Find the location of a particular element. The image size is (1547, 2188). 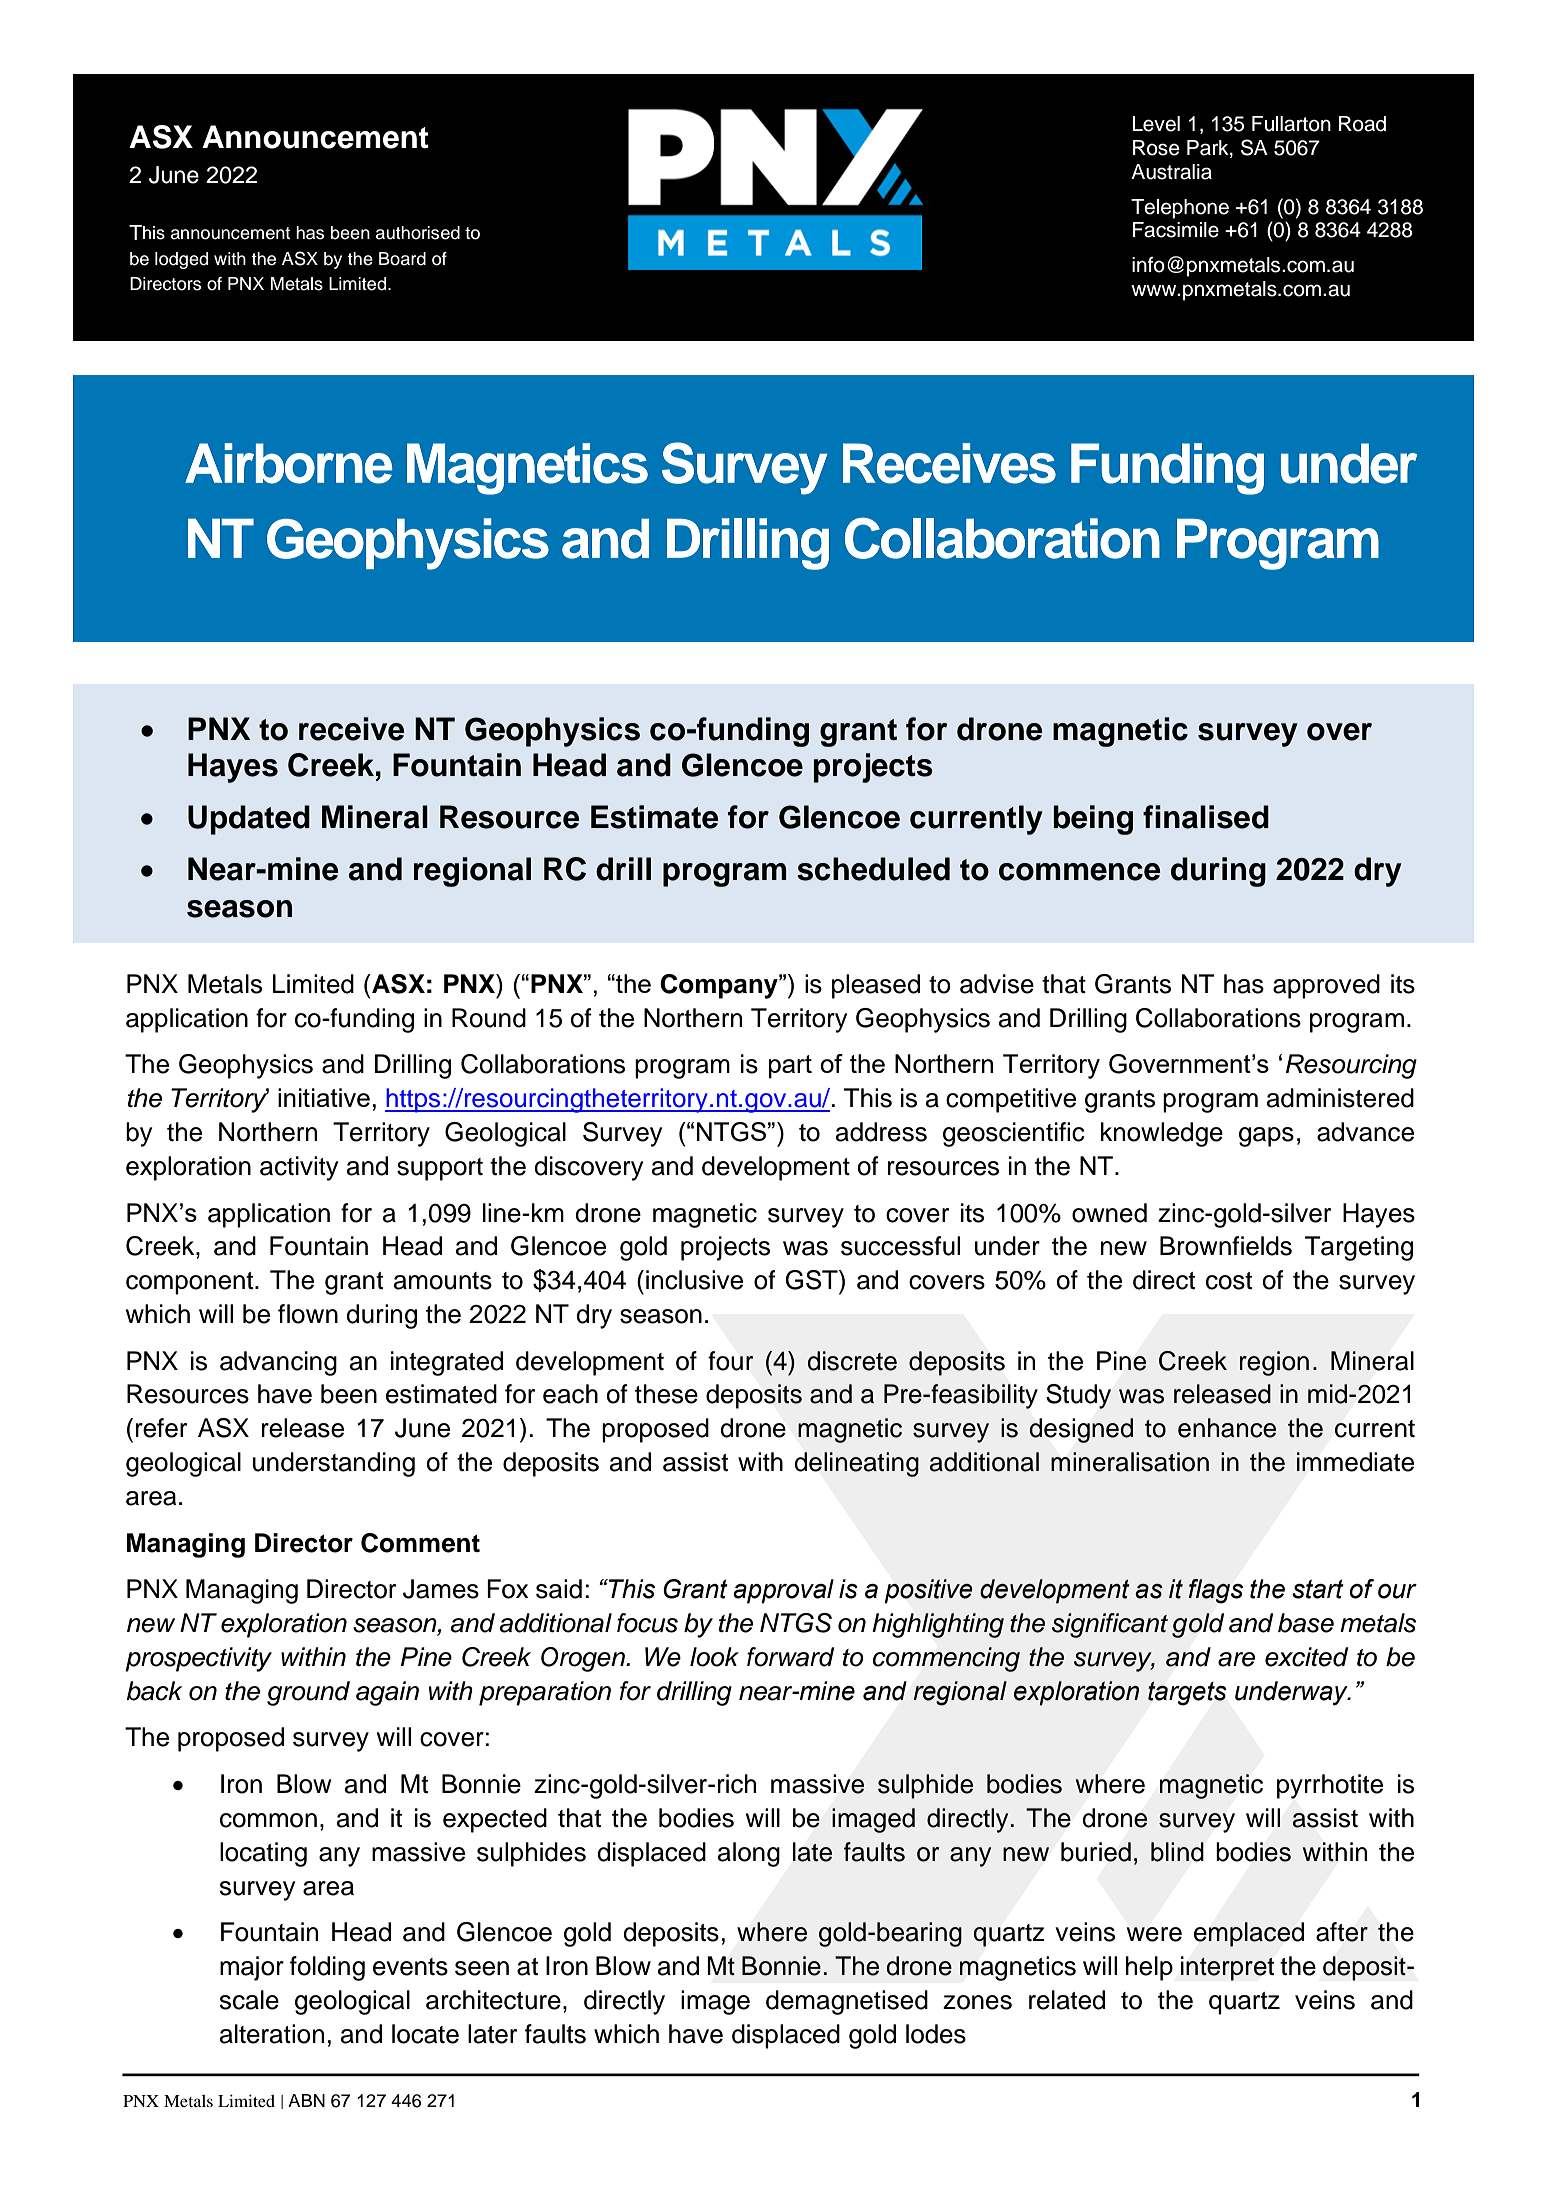

Updated is located at coordinates (249, 820).
